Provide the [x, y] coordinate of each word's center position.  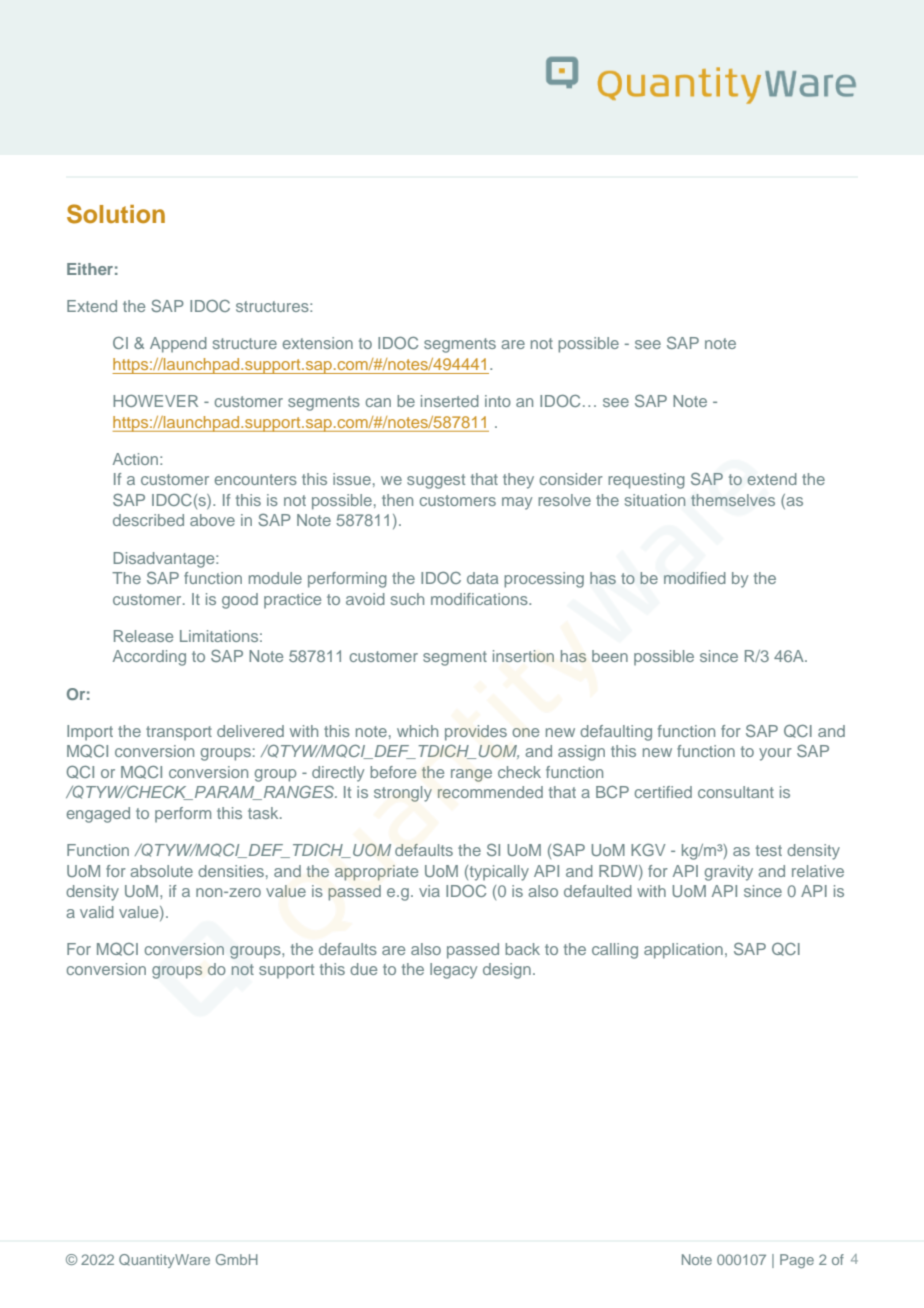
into [498, 401]
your [775, 754]
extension [318, 343]
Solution [116, 214]
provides [476, 733]
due [363, 969]
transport [179, 733]
